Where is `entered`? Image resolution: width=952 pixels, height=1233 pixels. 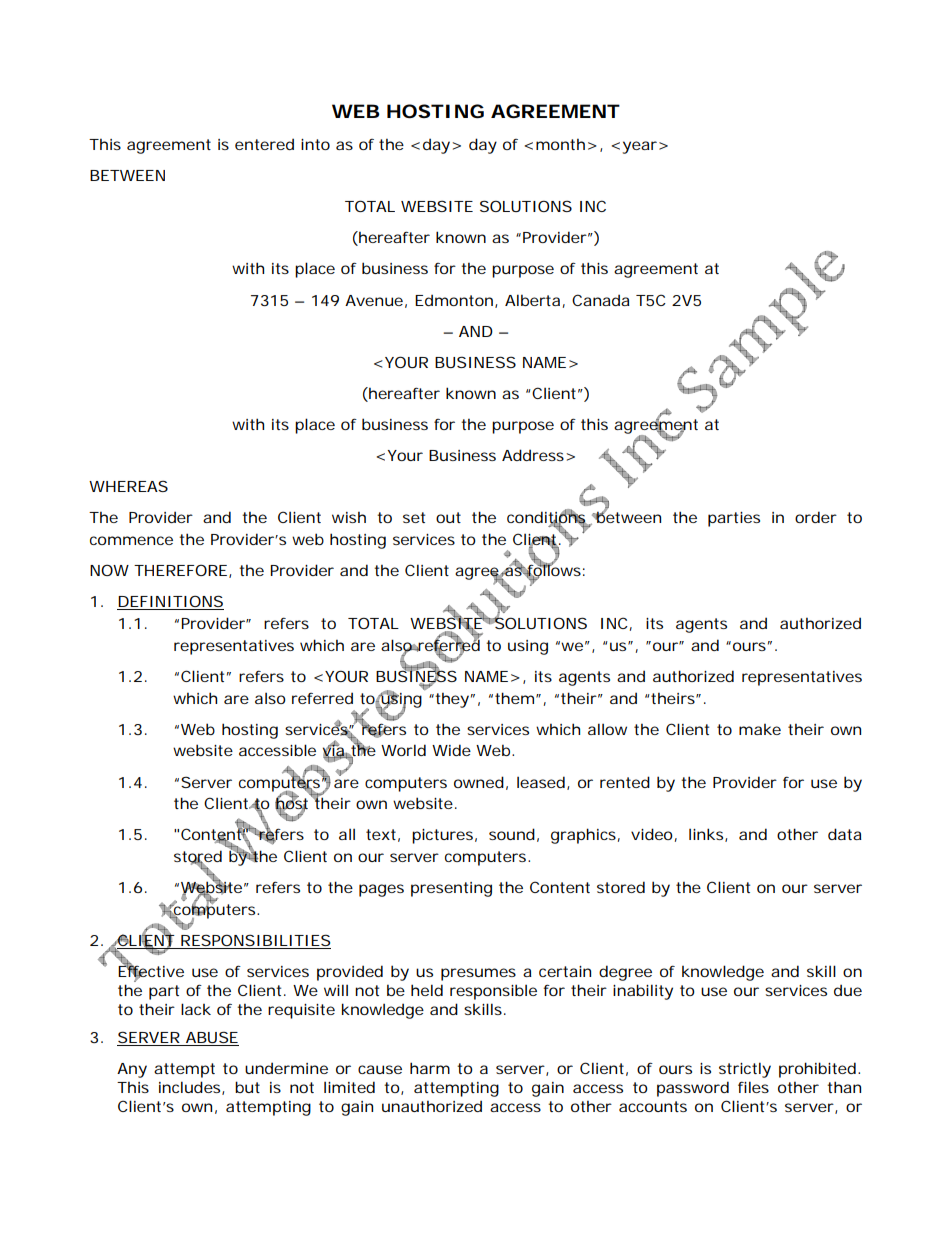
entered is located at coordinates (264, 144).
